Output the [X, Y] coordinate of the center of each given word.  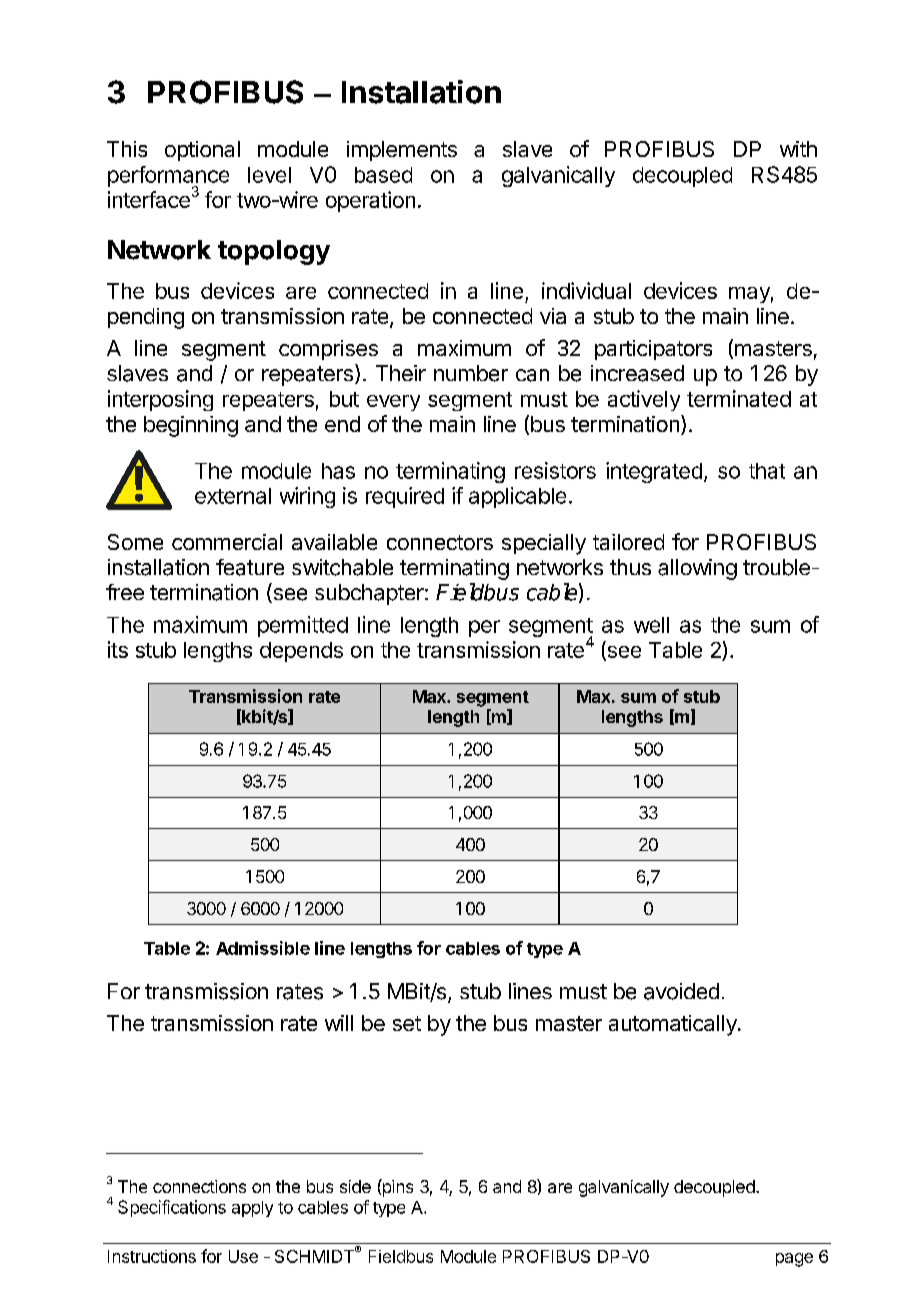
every [393, 403]
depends [301, 652]
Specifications [172, 1208]
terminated [739, 398]
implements [402, 151]
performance [168, 177]
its [118, 649]
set [407, 1023]
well [651, 625]
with [798, 149]
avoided [681, 991]
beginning [191, 426]
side [355, 1186]
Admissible [263, 948]
